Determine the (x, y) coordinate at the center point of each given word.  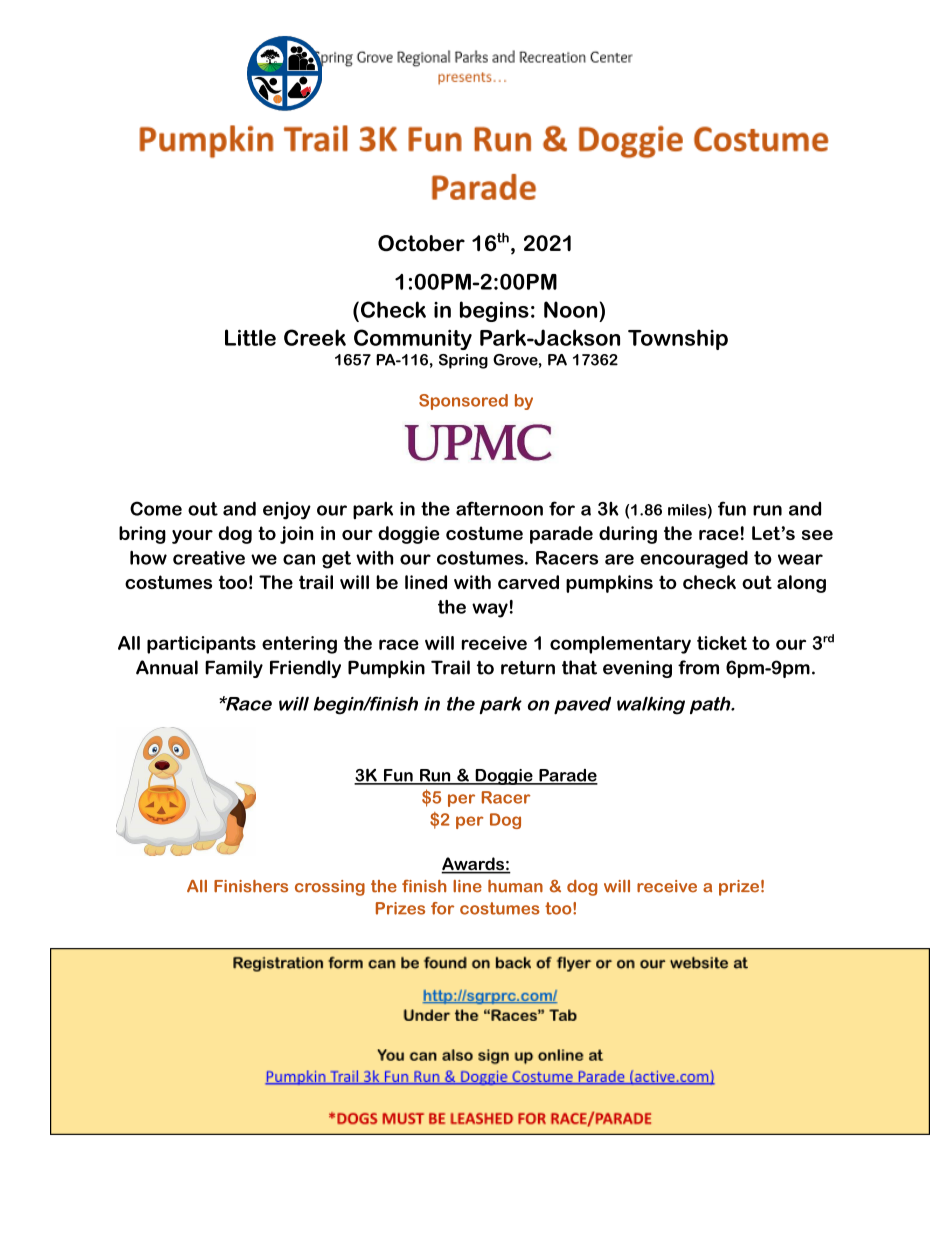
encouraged (694, 560)
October (421, 243)
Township (678, 339)
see (817, 535)
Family (234, 669)
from (698, 667)
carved (528, 582)
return (528, 668)
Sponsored (463, 402)
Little (250, 337)
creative (209, 558)
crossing (330, 888)
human (515, 886)
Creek (315, 337)
